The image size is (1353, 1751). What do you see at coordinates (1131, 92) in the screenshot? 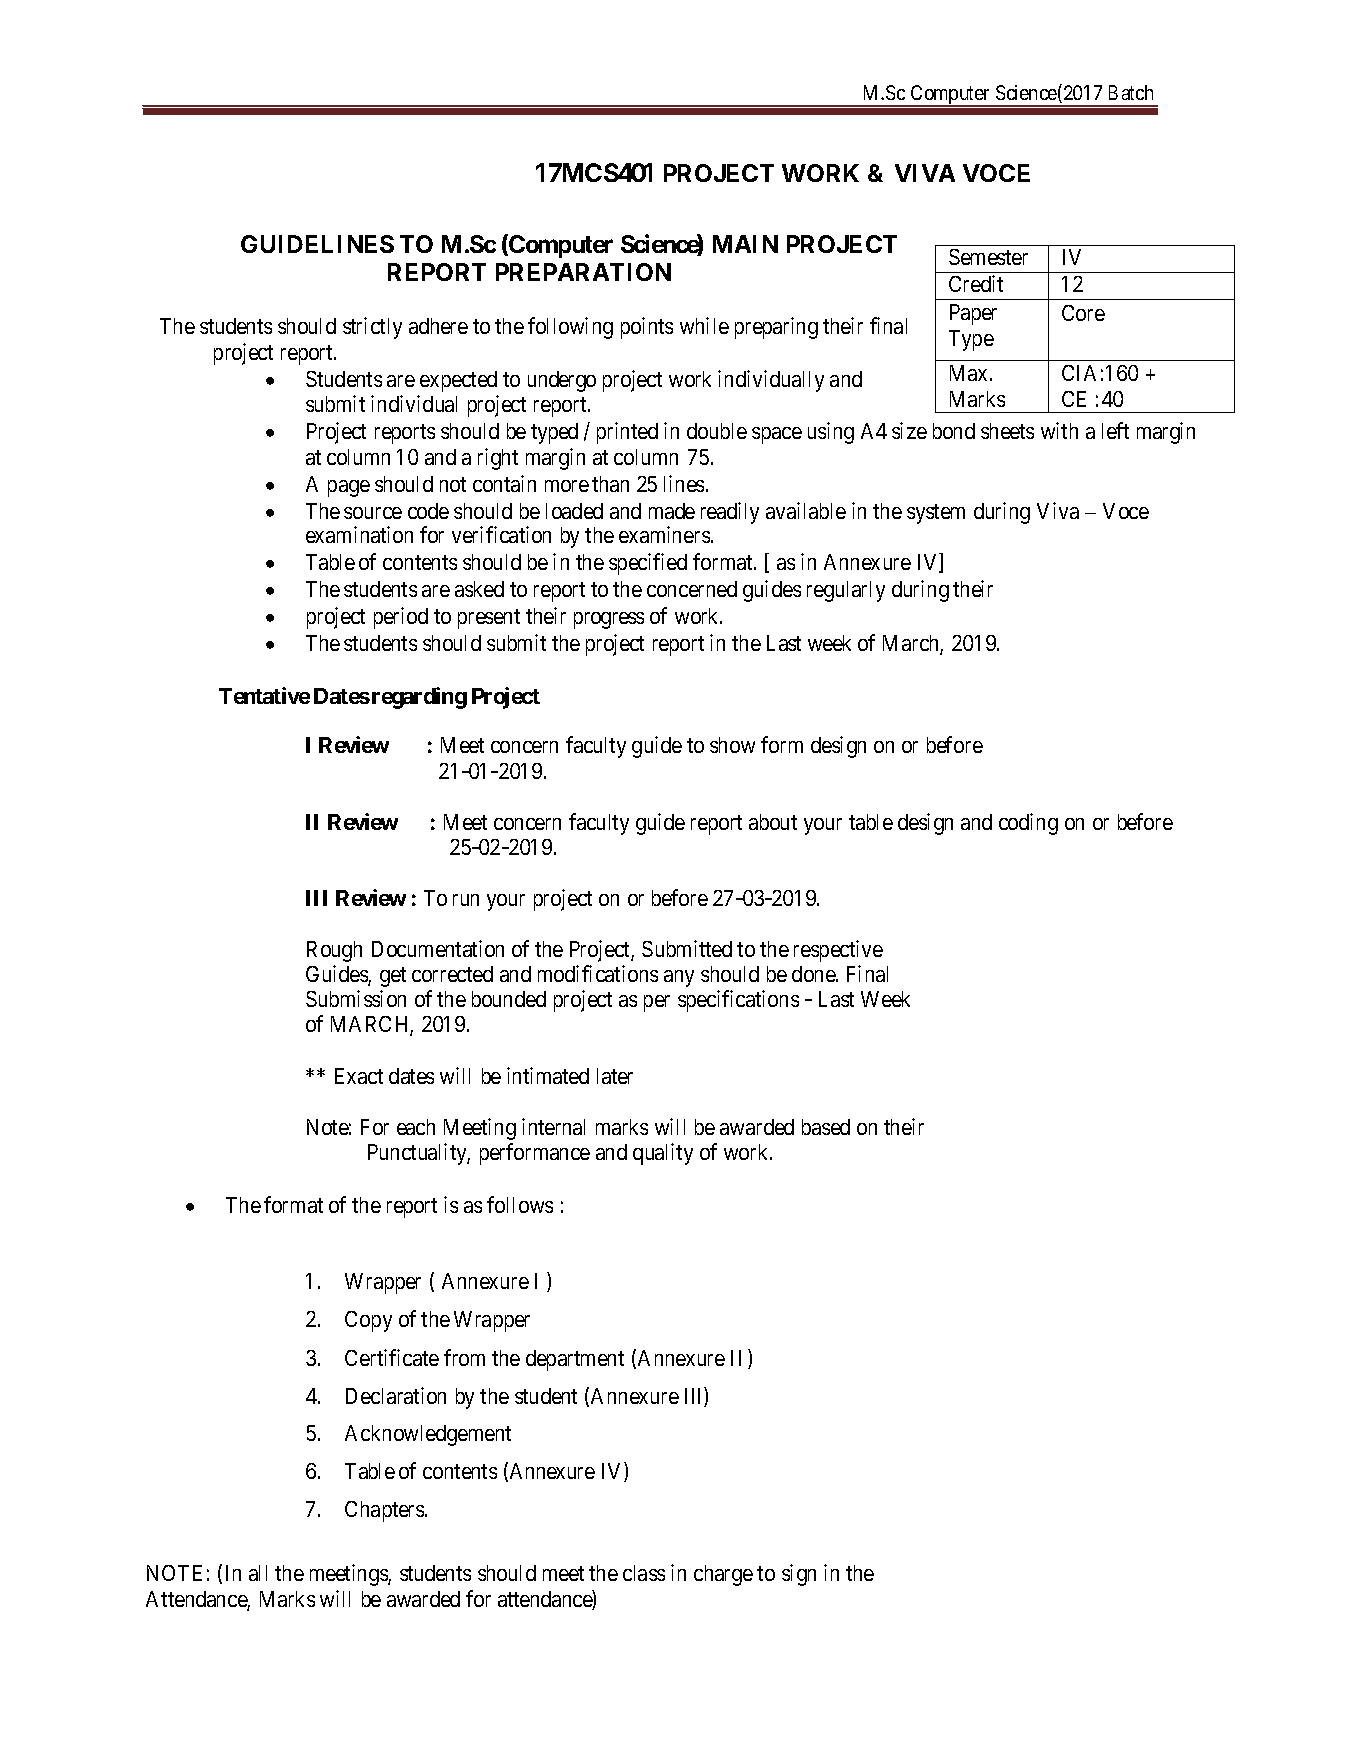
I see `Batch` at bounding box center [1131, 92].
